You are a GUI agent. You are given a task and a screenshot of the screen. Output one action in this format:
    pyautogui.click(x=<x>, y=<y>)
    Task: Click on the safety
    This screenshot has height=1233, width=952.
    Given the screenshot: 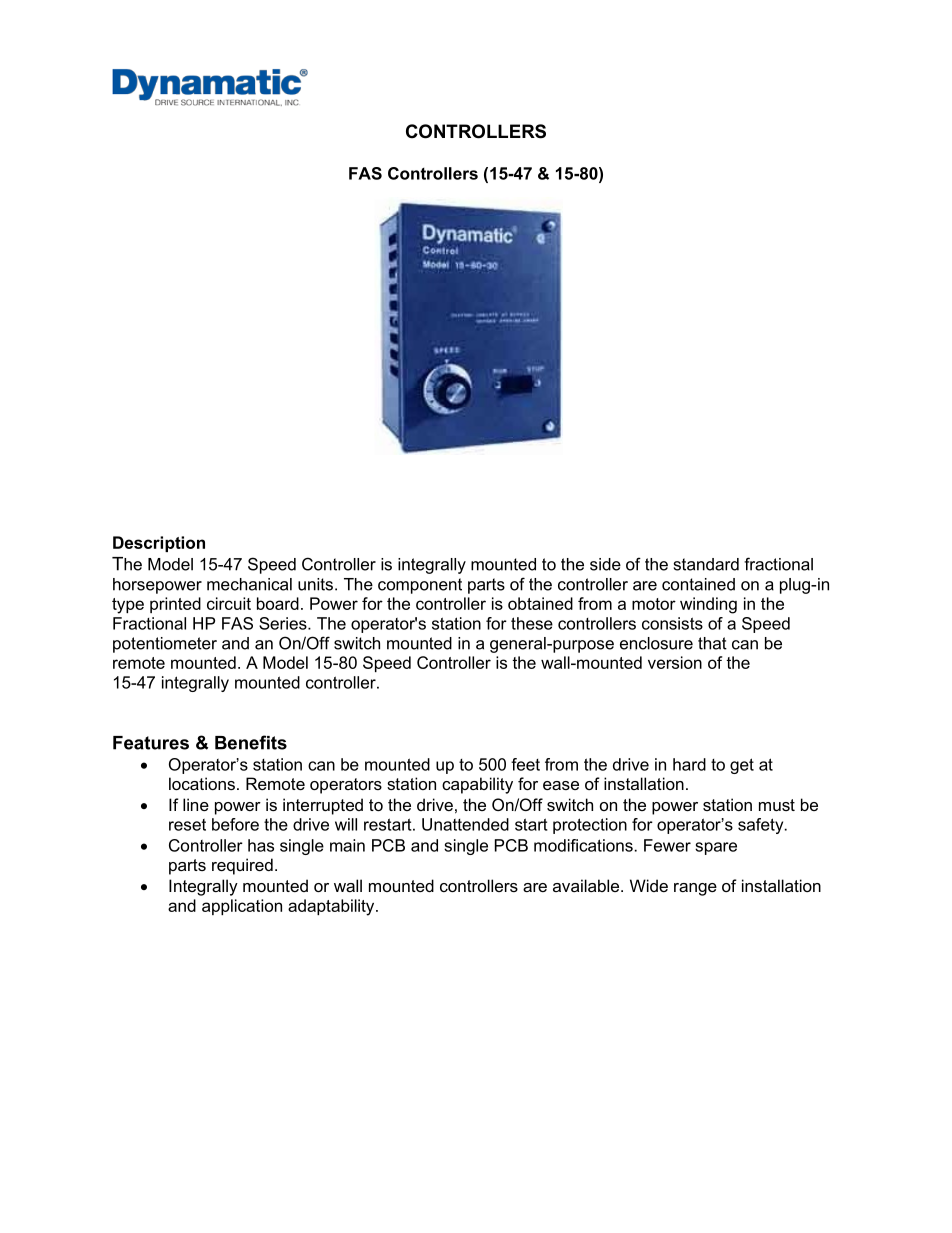 What is the action you would take?
    pyautogui.click(x=762, y=826)
